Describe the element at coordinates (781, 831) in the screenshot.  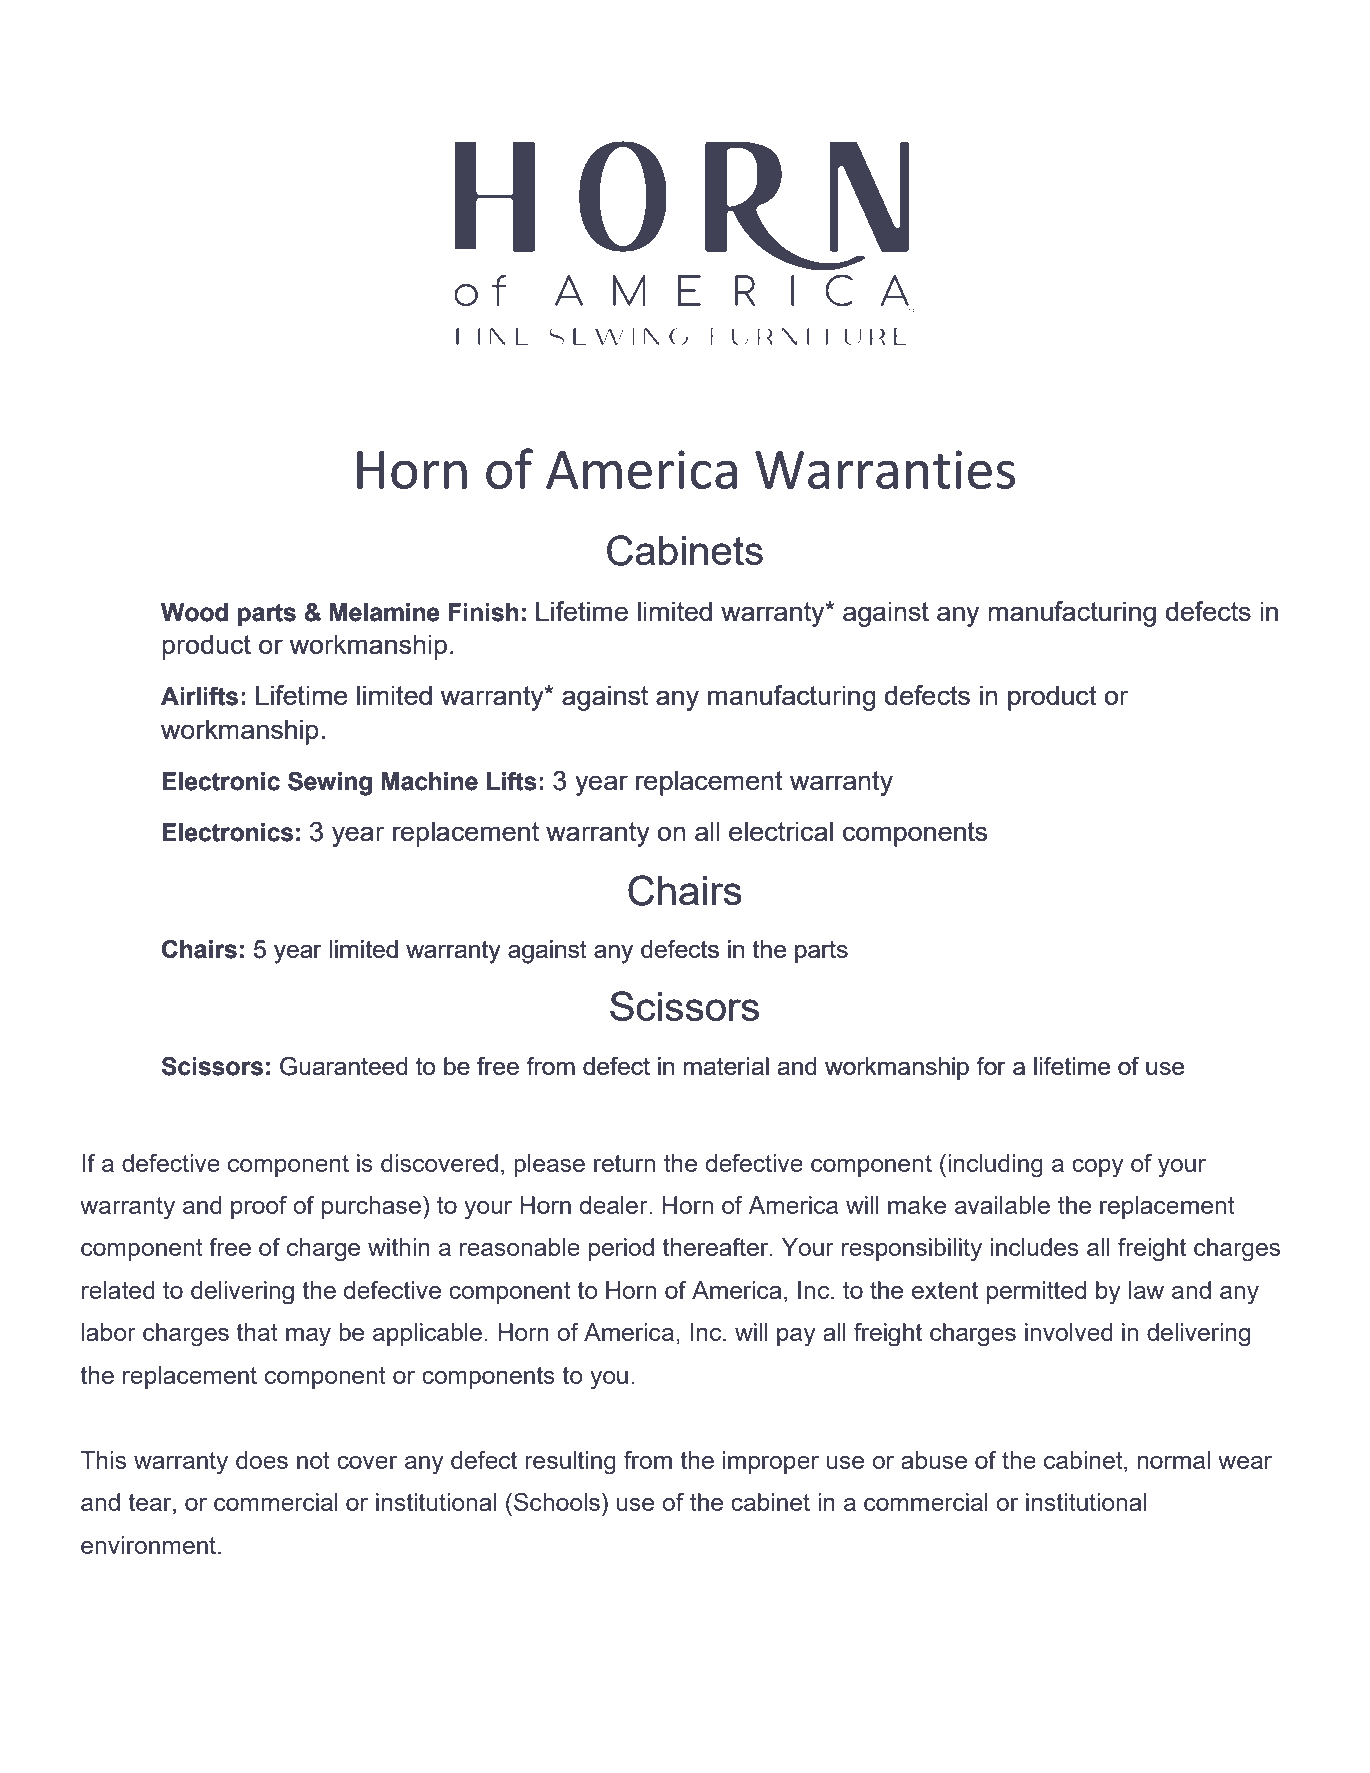
I see `electrical` at that location.
